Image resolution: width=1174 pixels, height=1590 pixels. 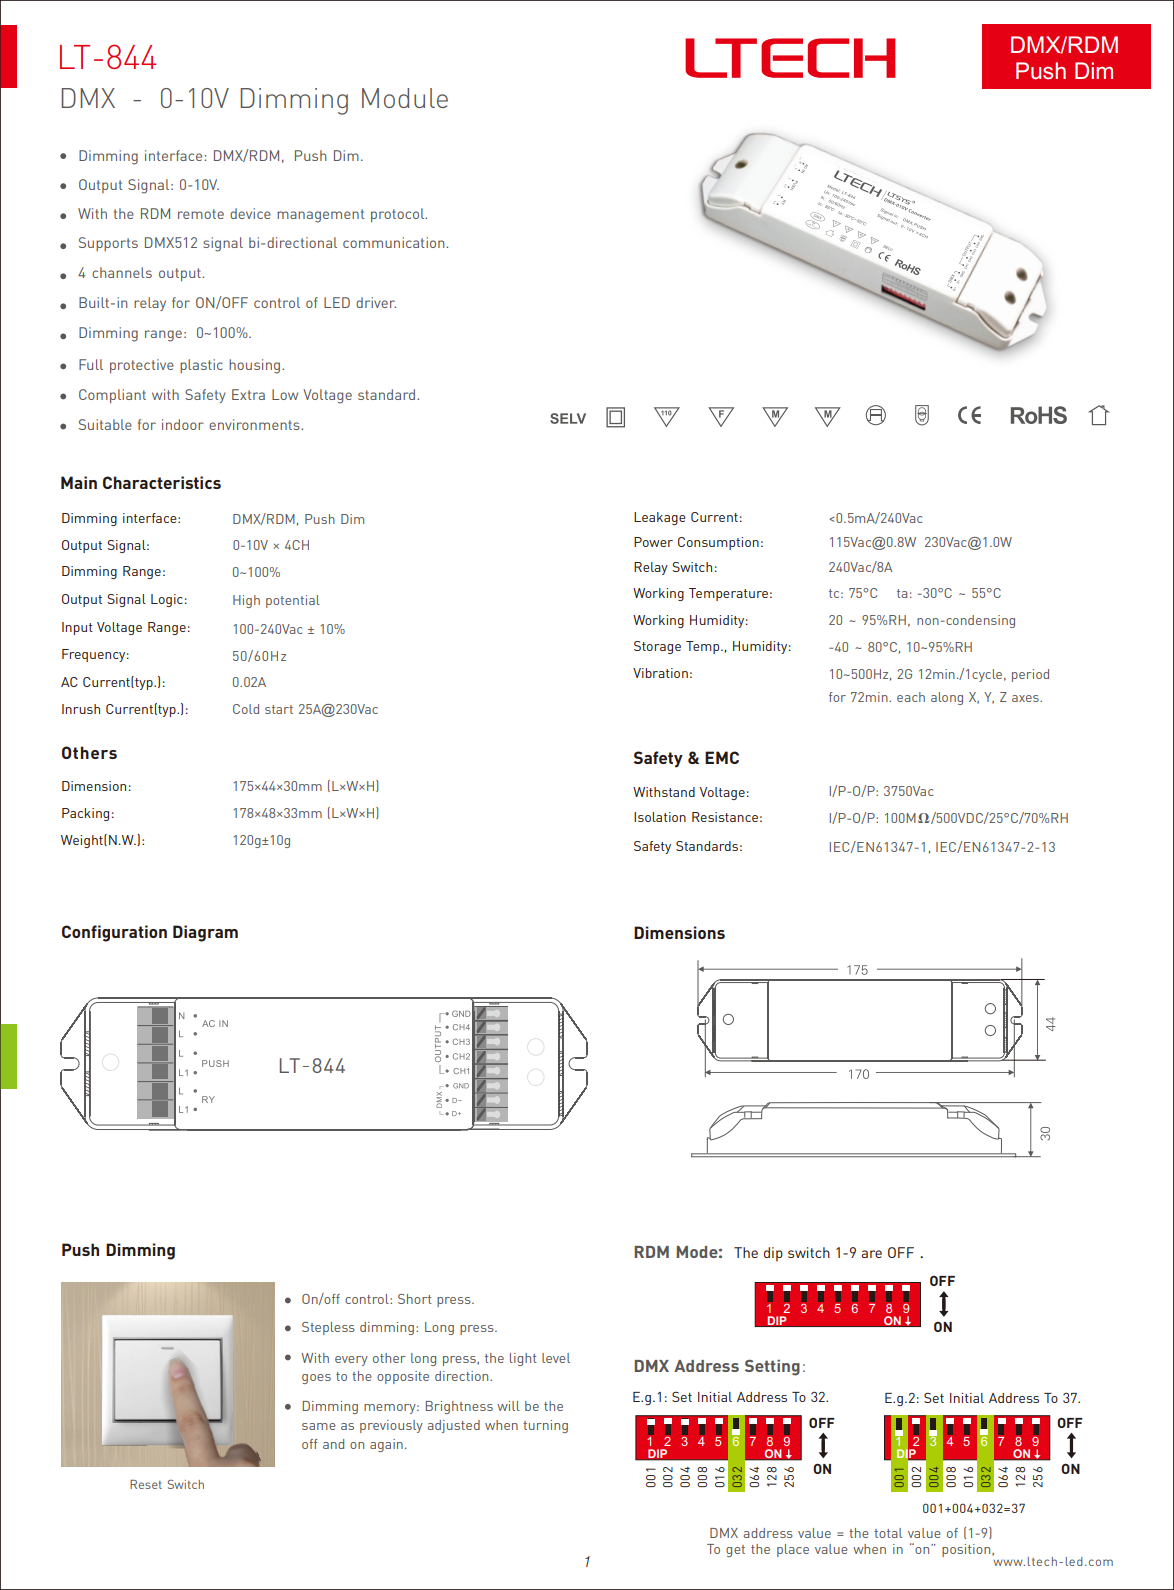 I want to click on level, so click(x=556, y=1358).
